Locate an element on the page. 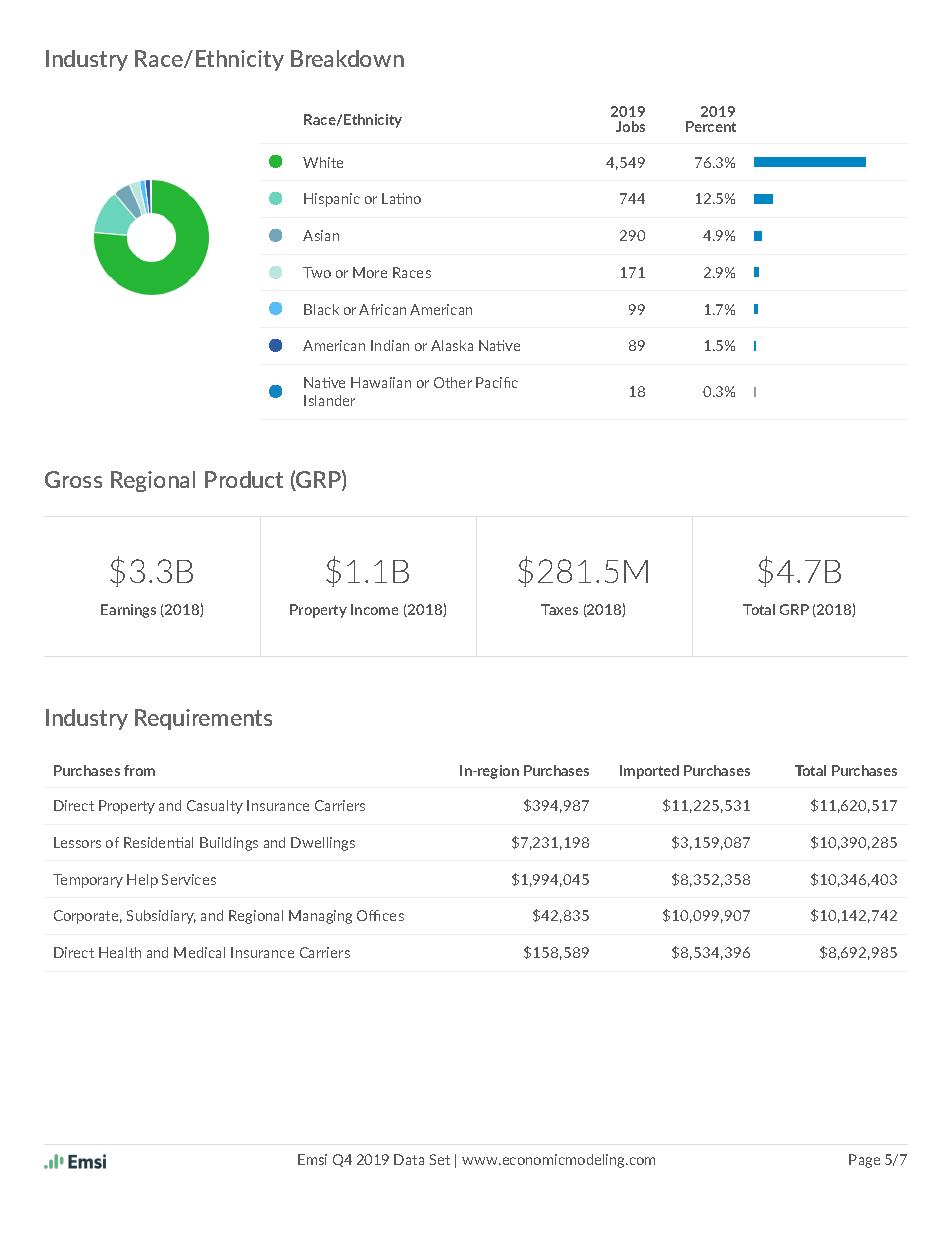  Taxes is located at coordinates (559, 609).
